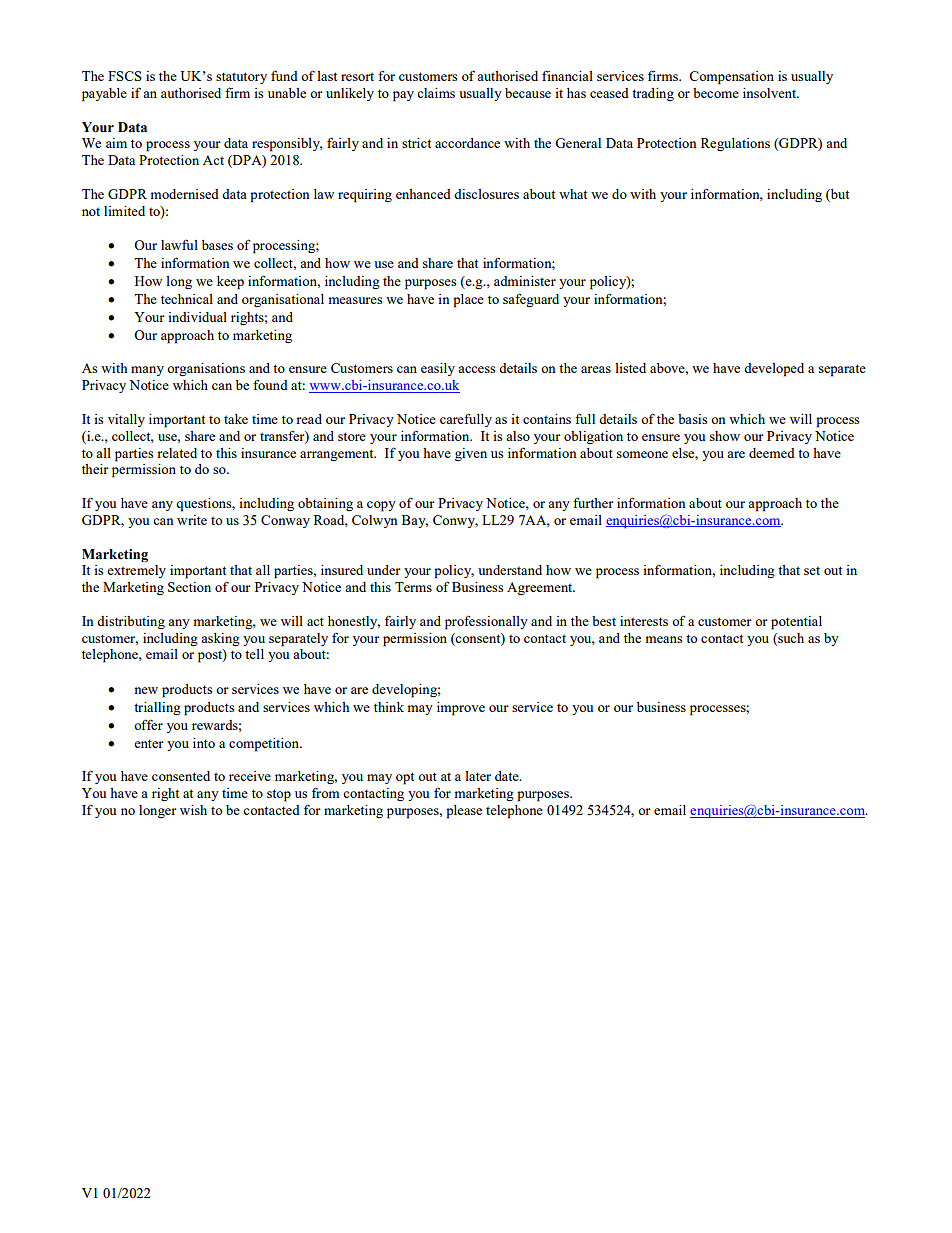 The height and width of the screenshot is (1233, 952). I want to click on potential, so click(796, 623).
